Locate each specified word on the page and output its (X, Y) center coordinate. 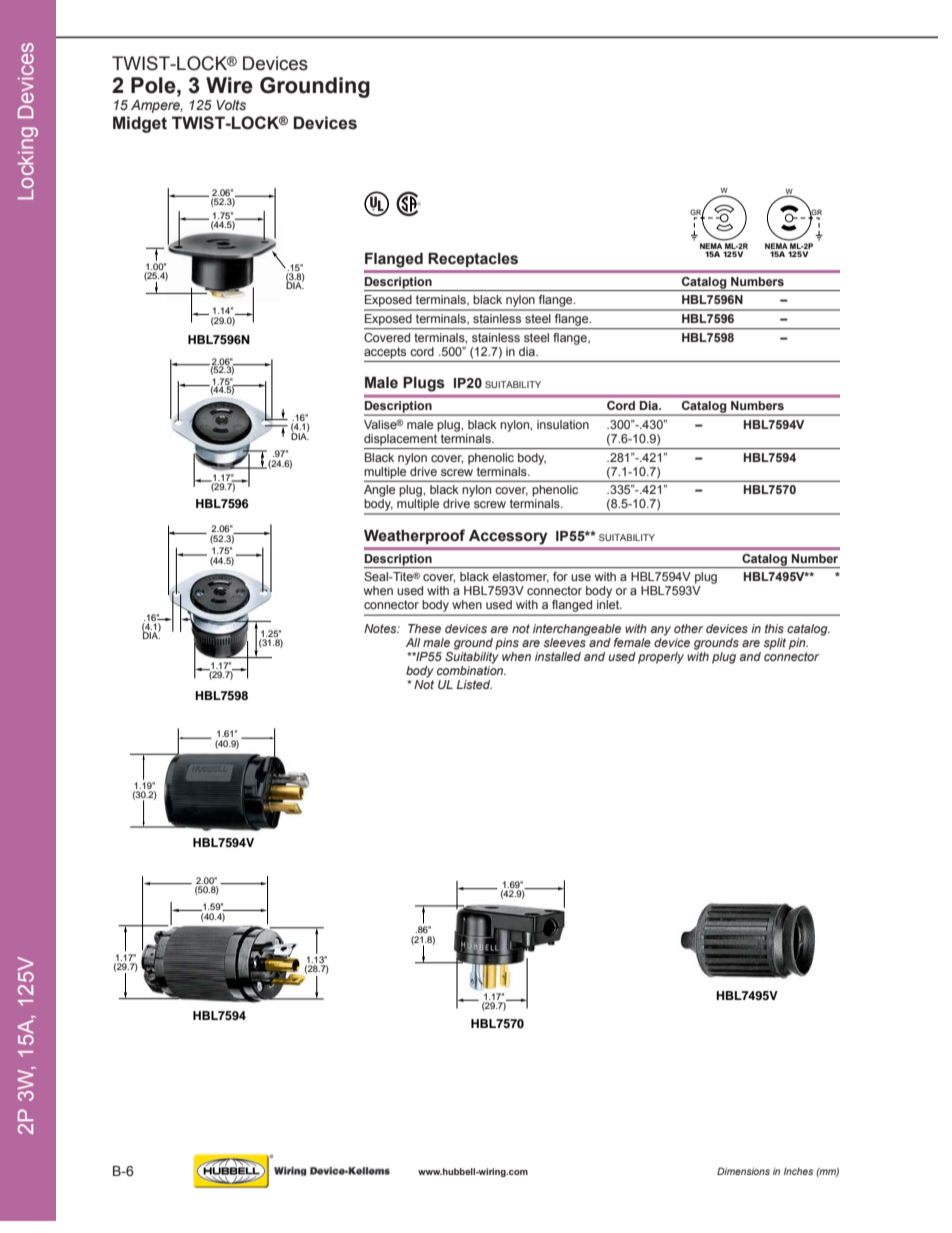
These (424, 628)
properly (661, 658)
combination (471, 669)
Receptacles (473, 259)
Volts (231, 105)
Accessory (508, 537)
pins (507, 644)
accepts (385, 353)
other (688, 628)
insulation (563, 424)
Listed (474, 684)
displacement (401, 438)
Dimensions (743, 1171)
